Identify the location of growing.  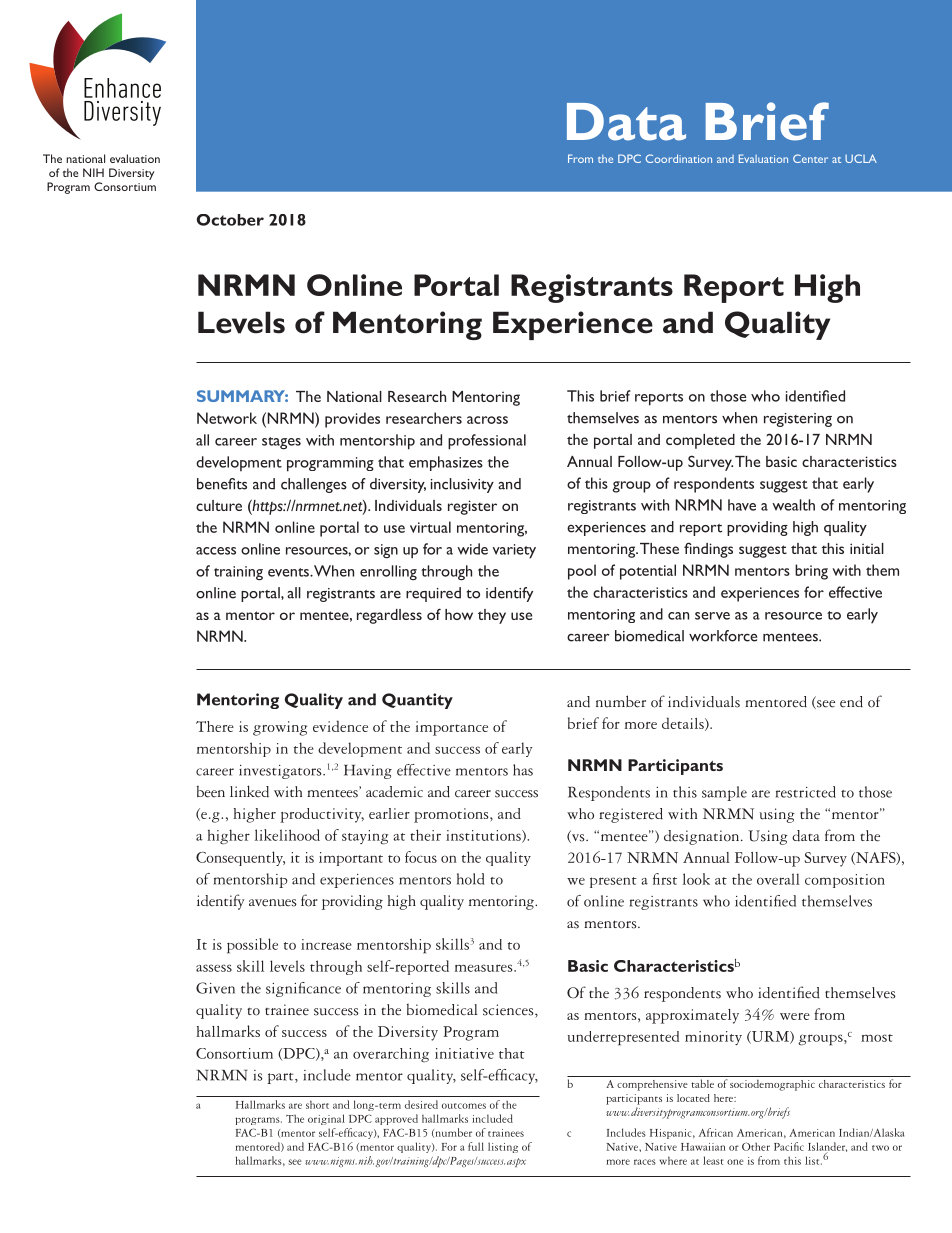
(280, 728).
